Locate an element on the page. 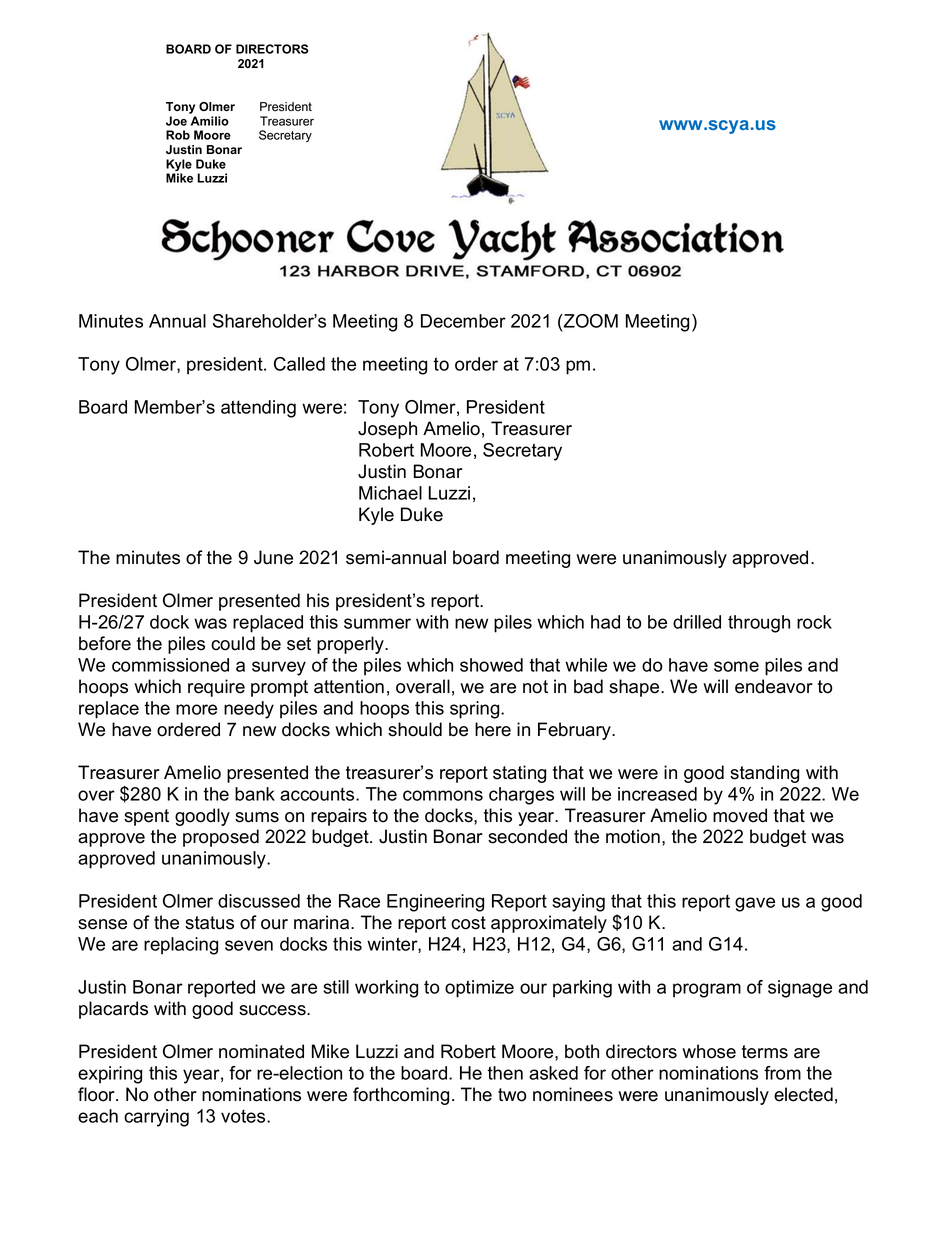 The width and height of the image is (952, 1233). ZOOM is located at coordinates (590, 321).
